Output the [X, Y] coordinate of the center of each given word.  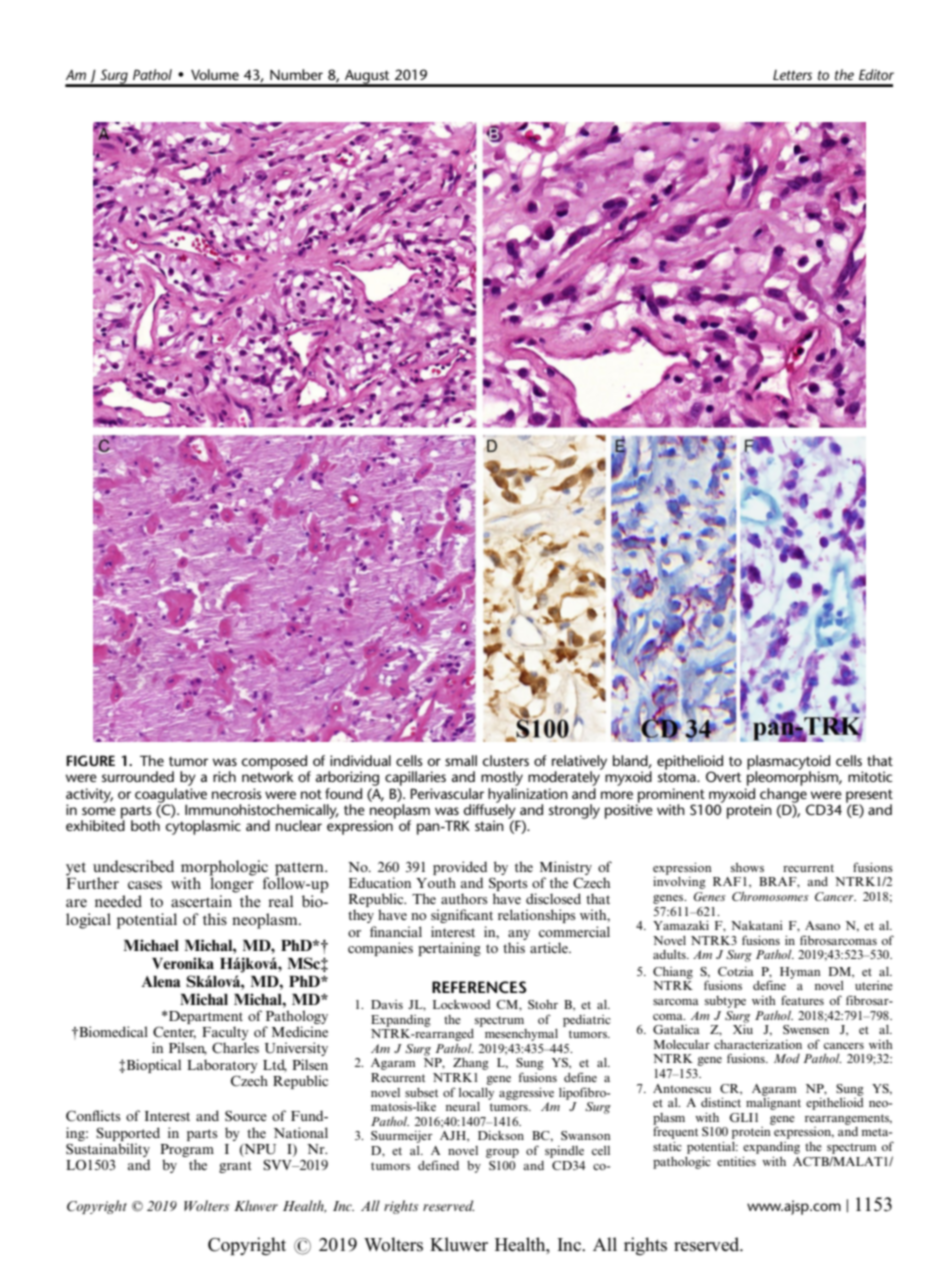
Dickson [501, 1135]
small [461, 760]
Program [187, 1152]
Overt [724, 776]
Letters [792, 75]
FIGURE [90, 760]
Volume [215, 74]
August [367, 78]
